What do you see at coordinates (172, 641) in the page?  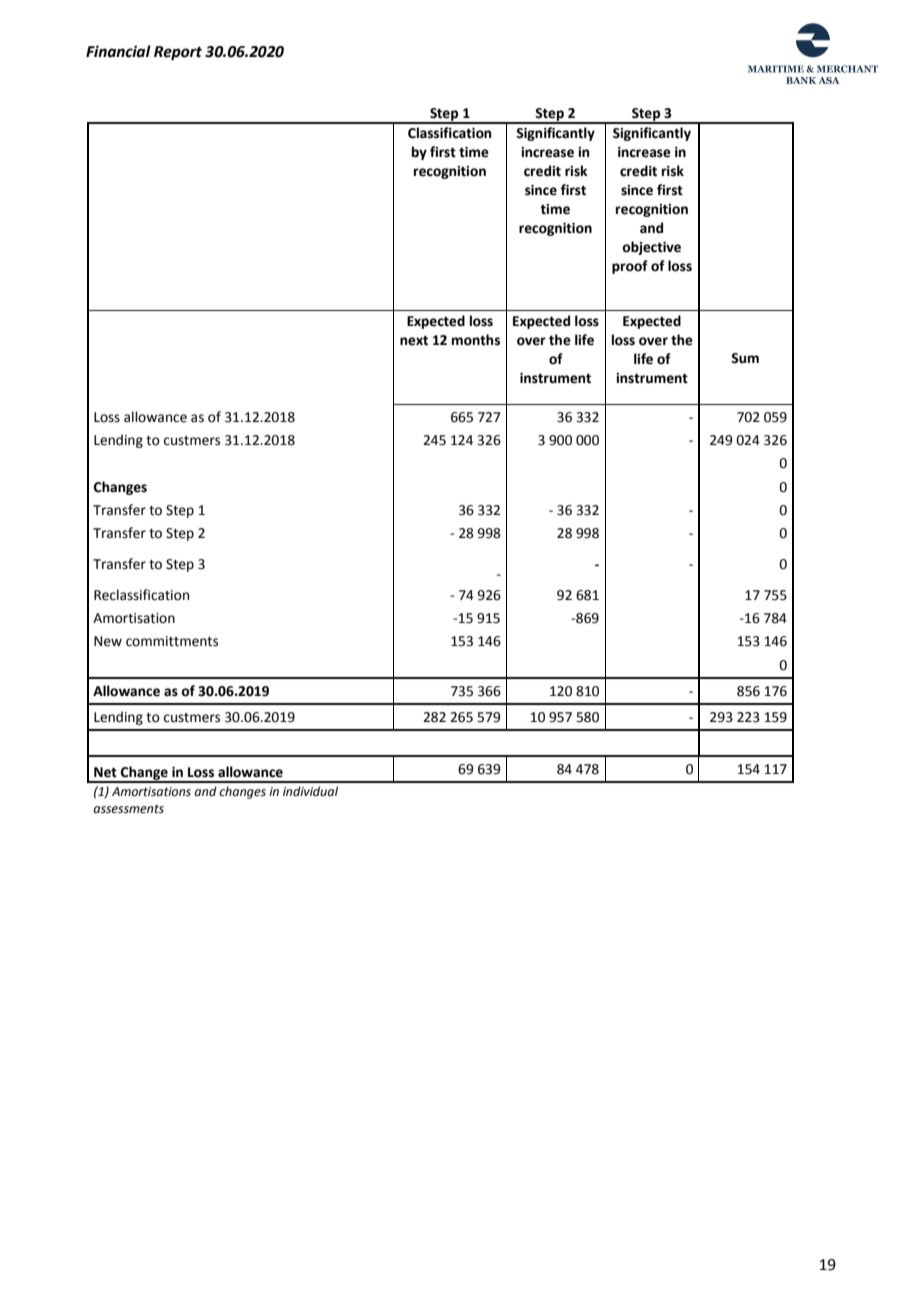 I see `committments` at bounding box center [172, 641].
